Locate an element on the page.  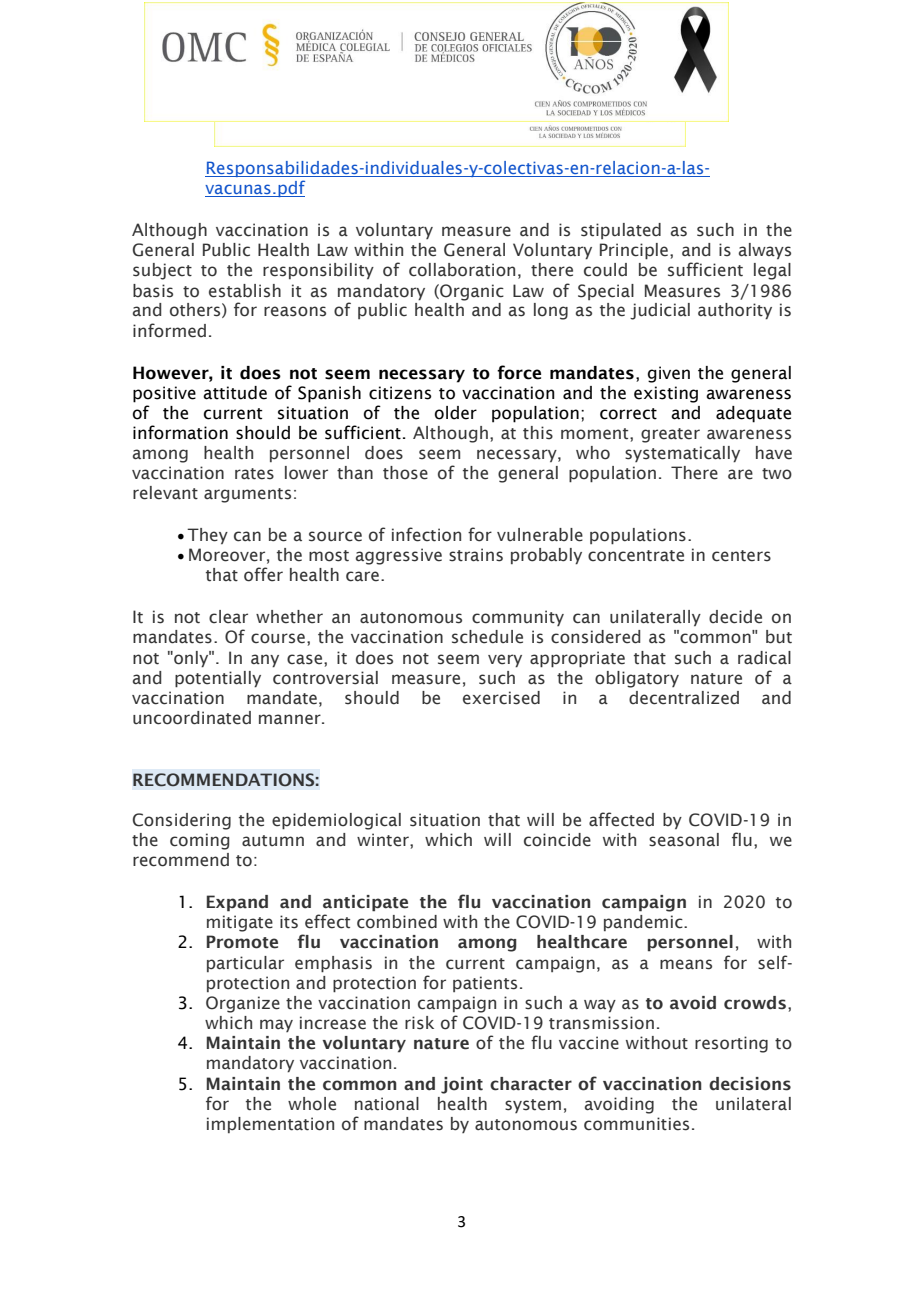
joint is located at coordinates (462, 1085).
